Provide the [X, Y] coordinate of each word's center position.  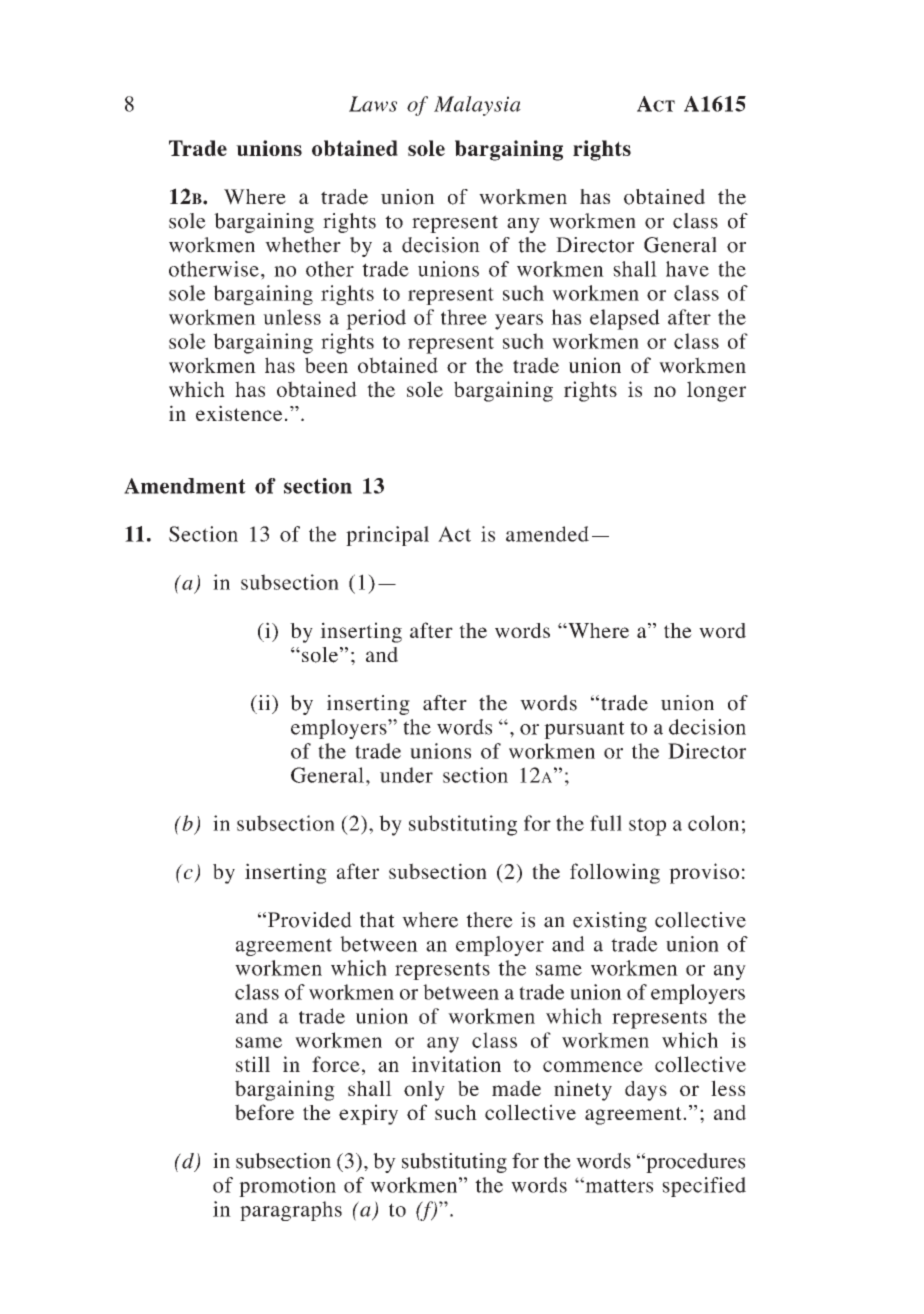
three [464, 317]
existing [610, 922]
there [489, 920]
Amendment [185, 486]
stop [647, 827]
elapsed [625, 319]
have [687, 269]
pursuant [584, 730]
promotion [287, 1187]
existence [239, 413]
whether [303, 245]
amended [547, 534]
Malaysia [477, 106]
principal [387, 536]
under [406, 775]
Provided [310, 920]
